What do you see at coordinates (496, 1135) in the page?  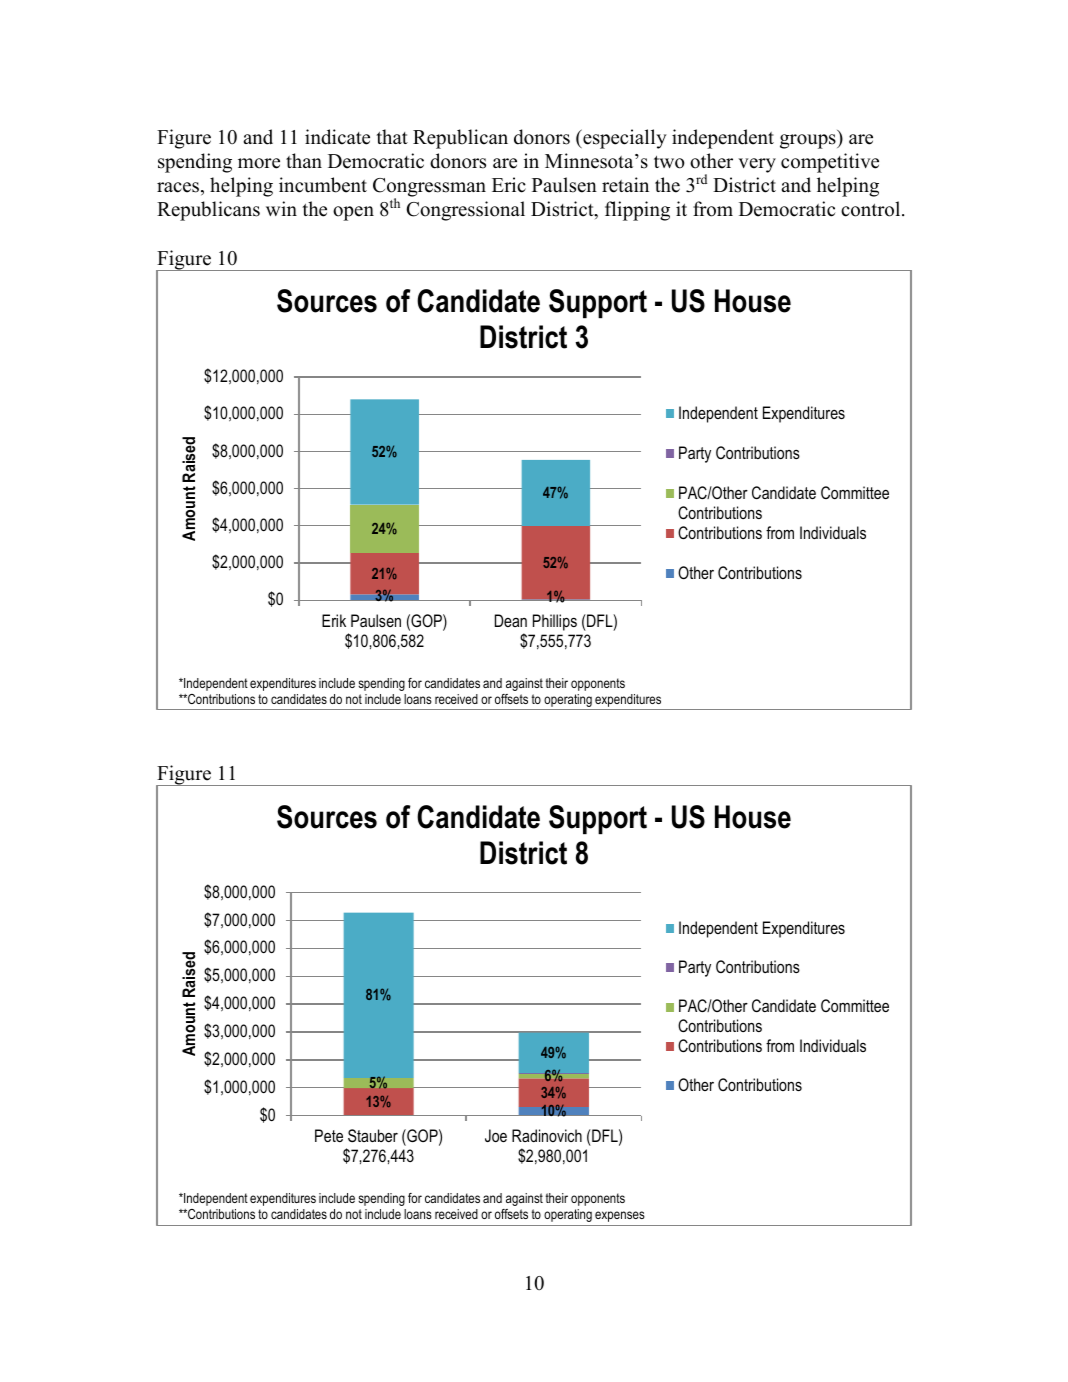 I see `Joe` at bounding box center [496, 1135].
